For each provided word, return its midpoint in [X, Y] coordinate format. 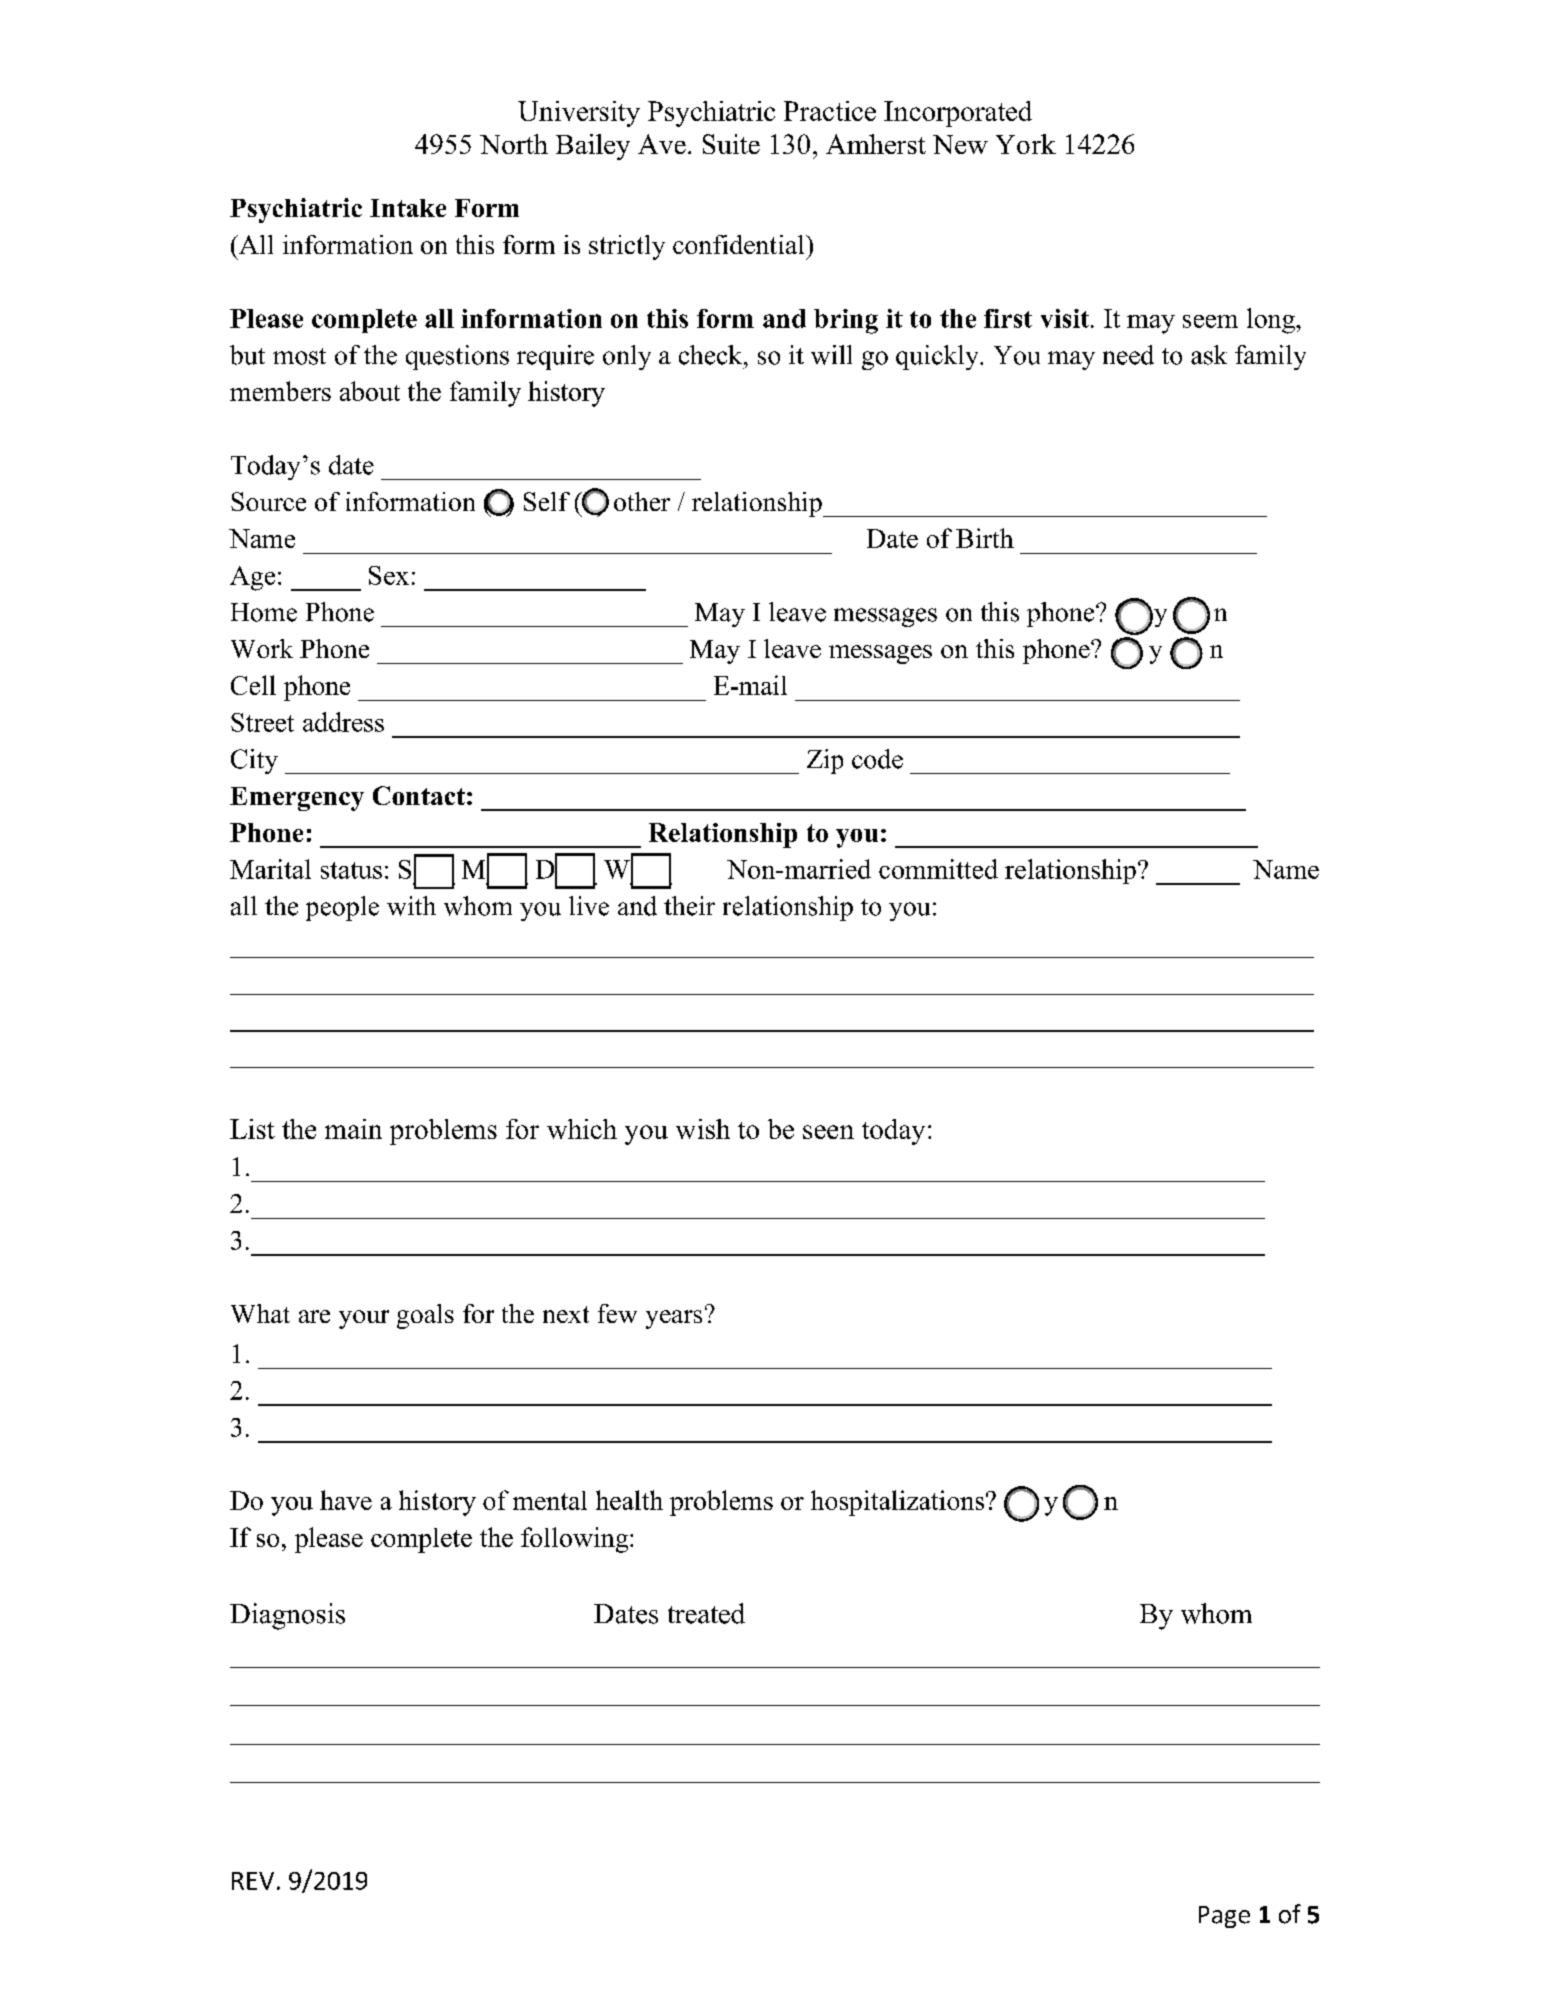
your [364, 1319]
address [343, 722]
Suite [731, 144]
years [674, 1319]
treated [706, 1613]
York [1026, 144]
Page [1224, 1917]
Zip [825, 761]
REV [253, 1881]
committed [938, 869]
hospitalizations [899, 1503]
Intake [408, 208]
